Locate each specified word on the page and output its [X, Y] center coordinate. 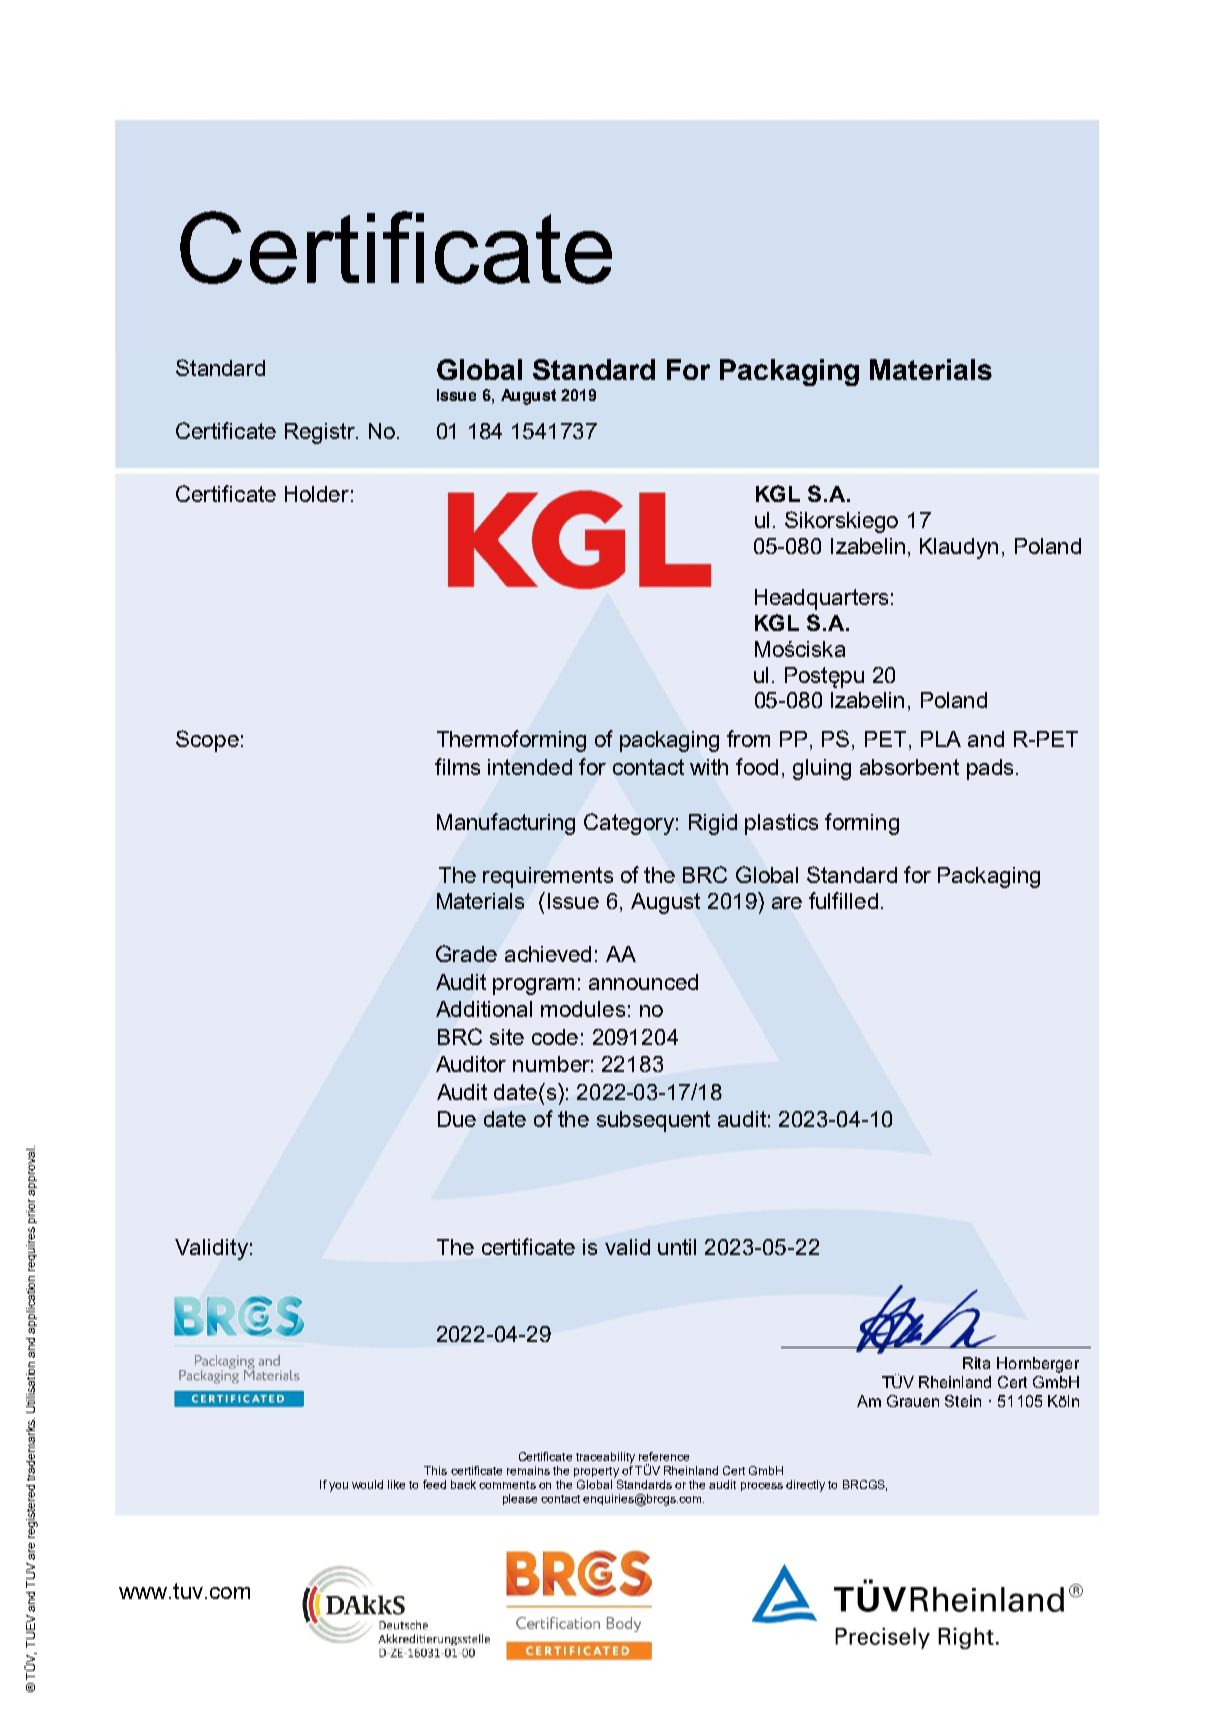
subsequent [653, 1121]
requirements [548, 877]
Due [457, 1119]
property [596, 1472]
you [338, 1487]
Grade [466, 953]
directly [805, 1486]
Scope [207, 741]
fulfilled [843, 900]
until [677, 1247]
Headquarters [821, 599]
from [748, 738]
